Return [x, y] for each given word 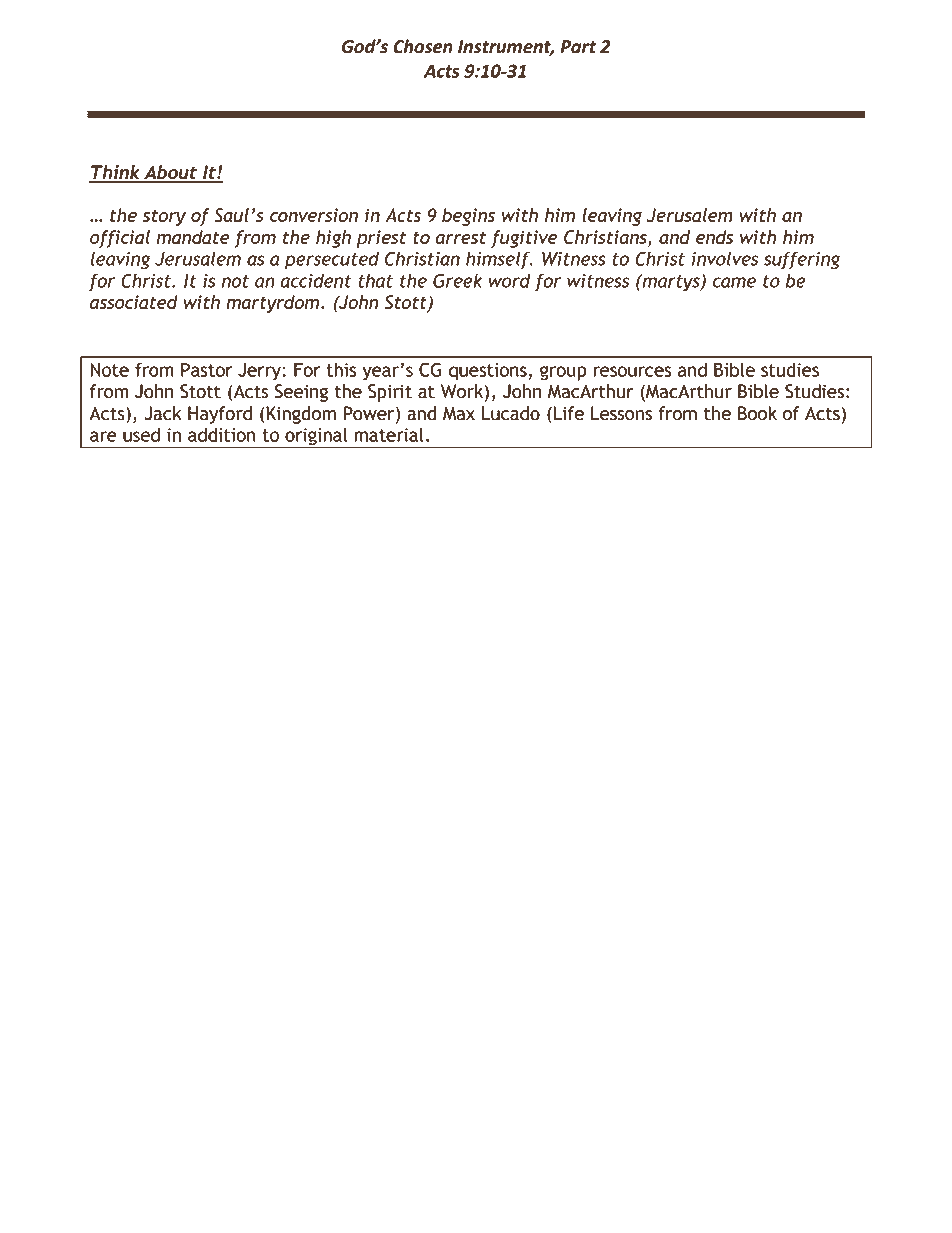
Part [578, 47]
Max [459, 413]
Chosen [423, 46]
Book [757, 413]
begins [468, 217]
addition [222, 434]
